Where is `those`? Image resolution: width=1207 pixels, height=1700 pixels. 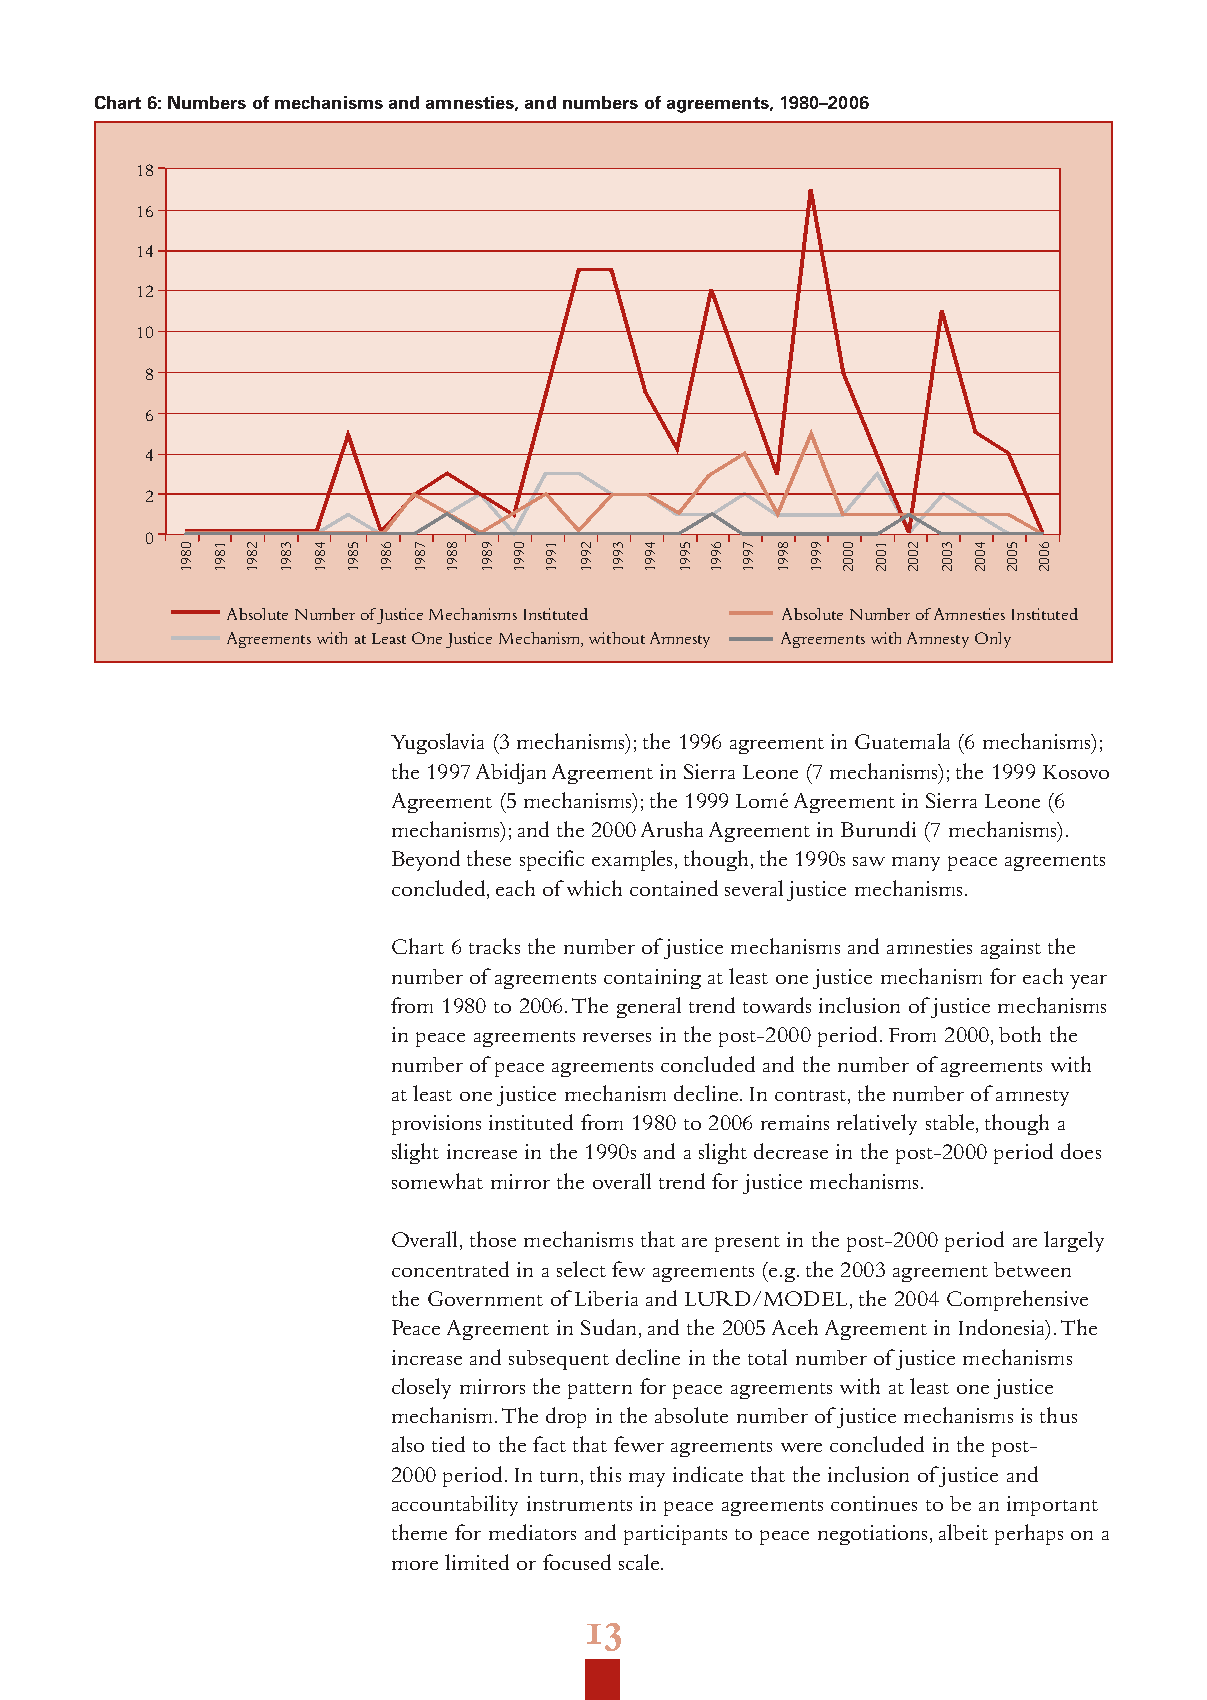
those is located at coordinates (493, 1239).
